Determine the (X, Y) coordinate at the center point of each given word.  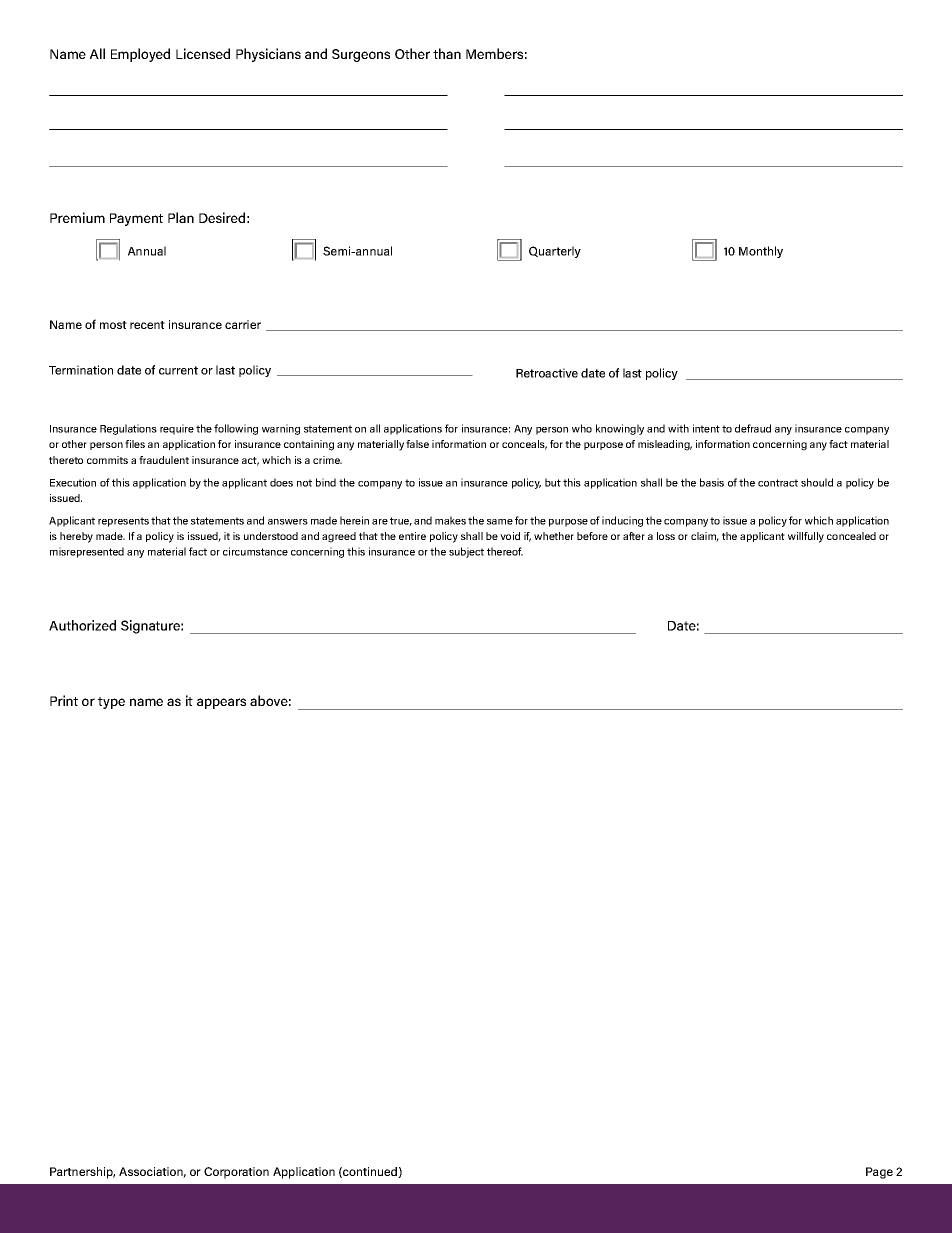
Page (879, 1173)
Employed (140, 55)
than (447, 53)
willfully (806, 537)
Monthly (761, 252)
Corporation (236, 1173)
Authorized (82, 625)
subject (466, 552)
